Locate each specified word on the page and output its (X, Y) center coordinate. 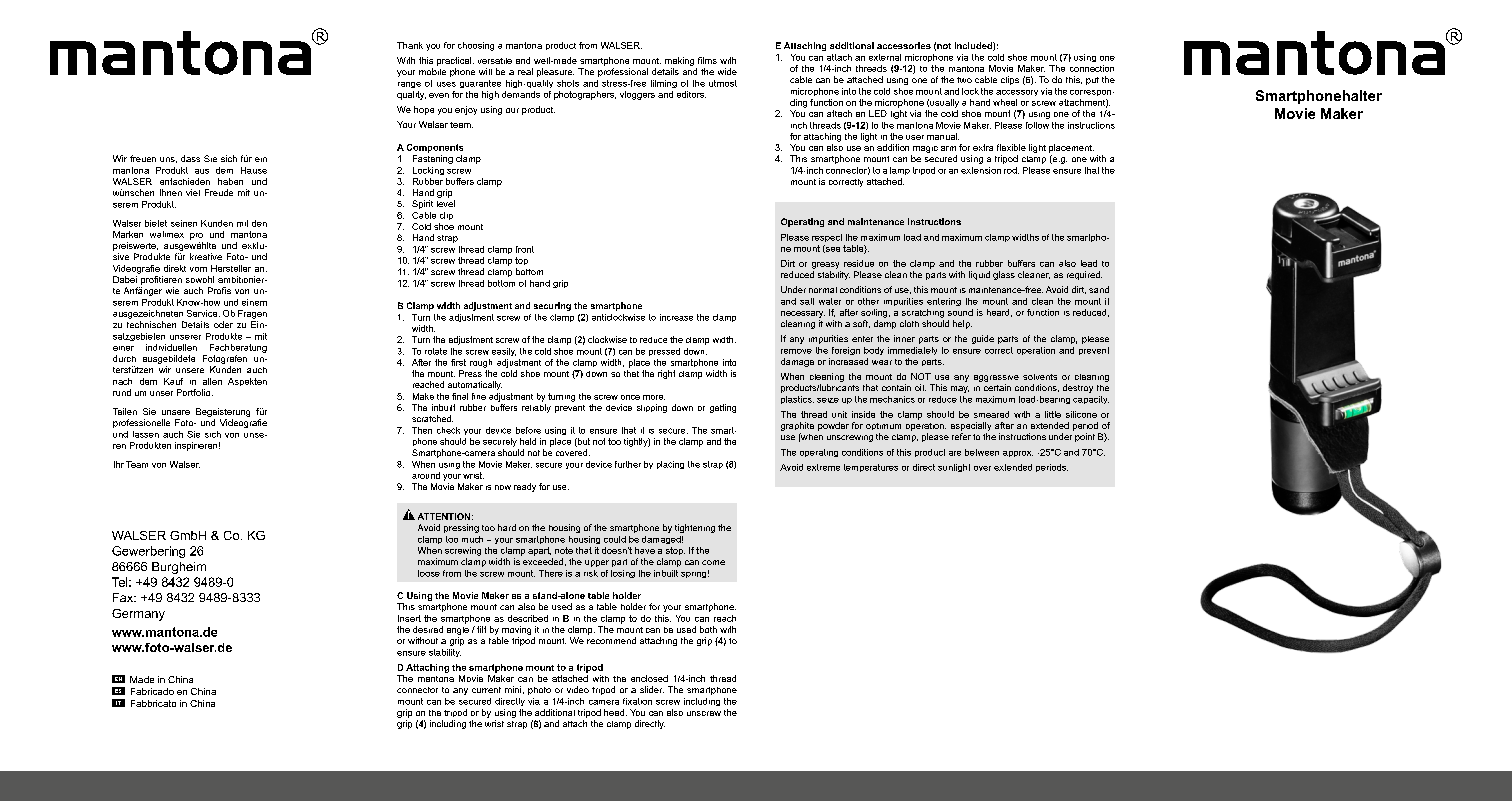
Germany (138, 615)
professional (623, 72)
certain (997, 387)
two (964, 80)
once (630, 397)
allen (212, 381)
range (409, 85)
